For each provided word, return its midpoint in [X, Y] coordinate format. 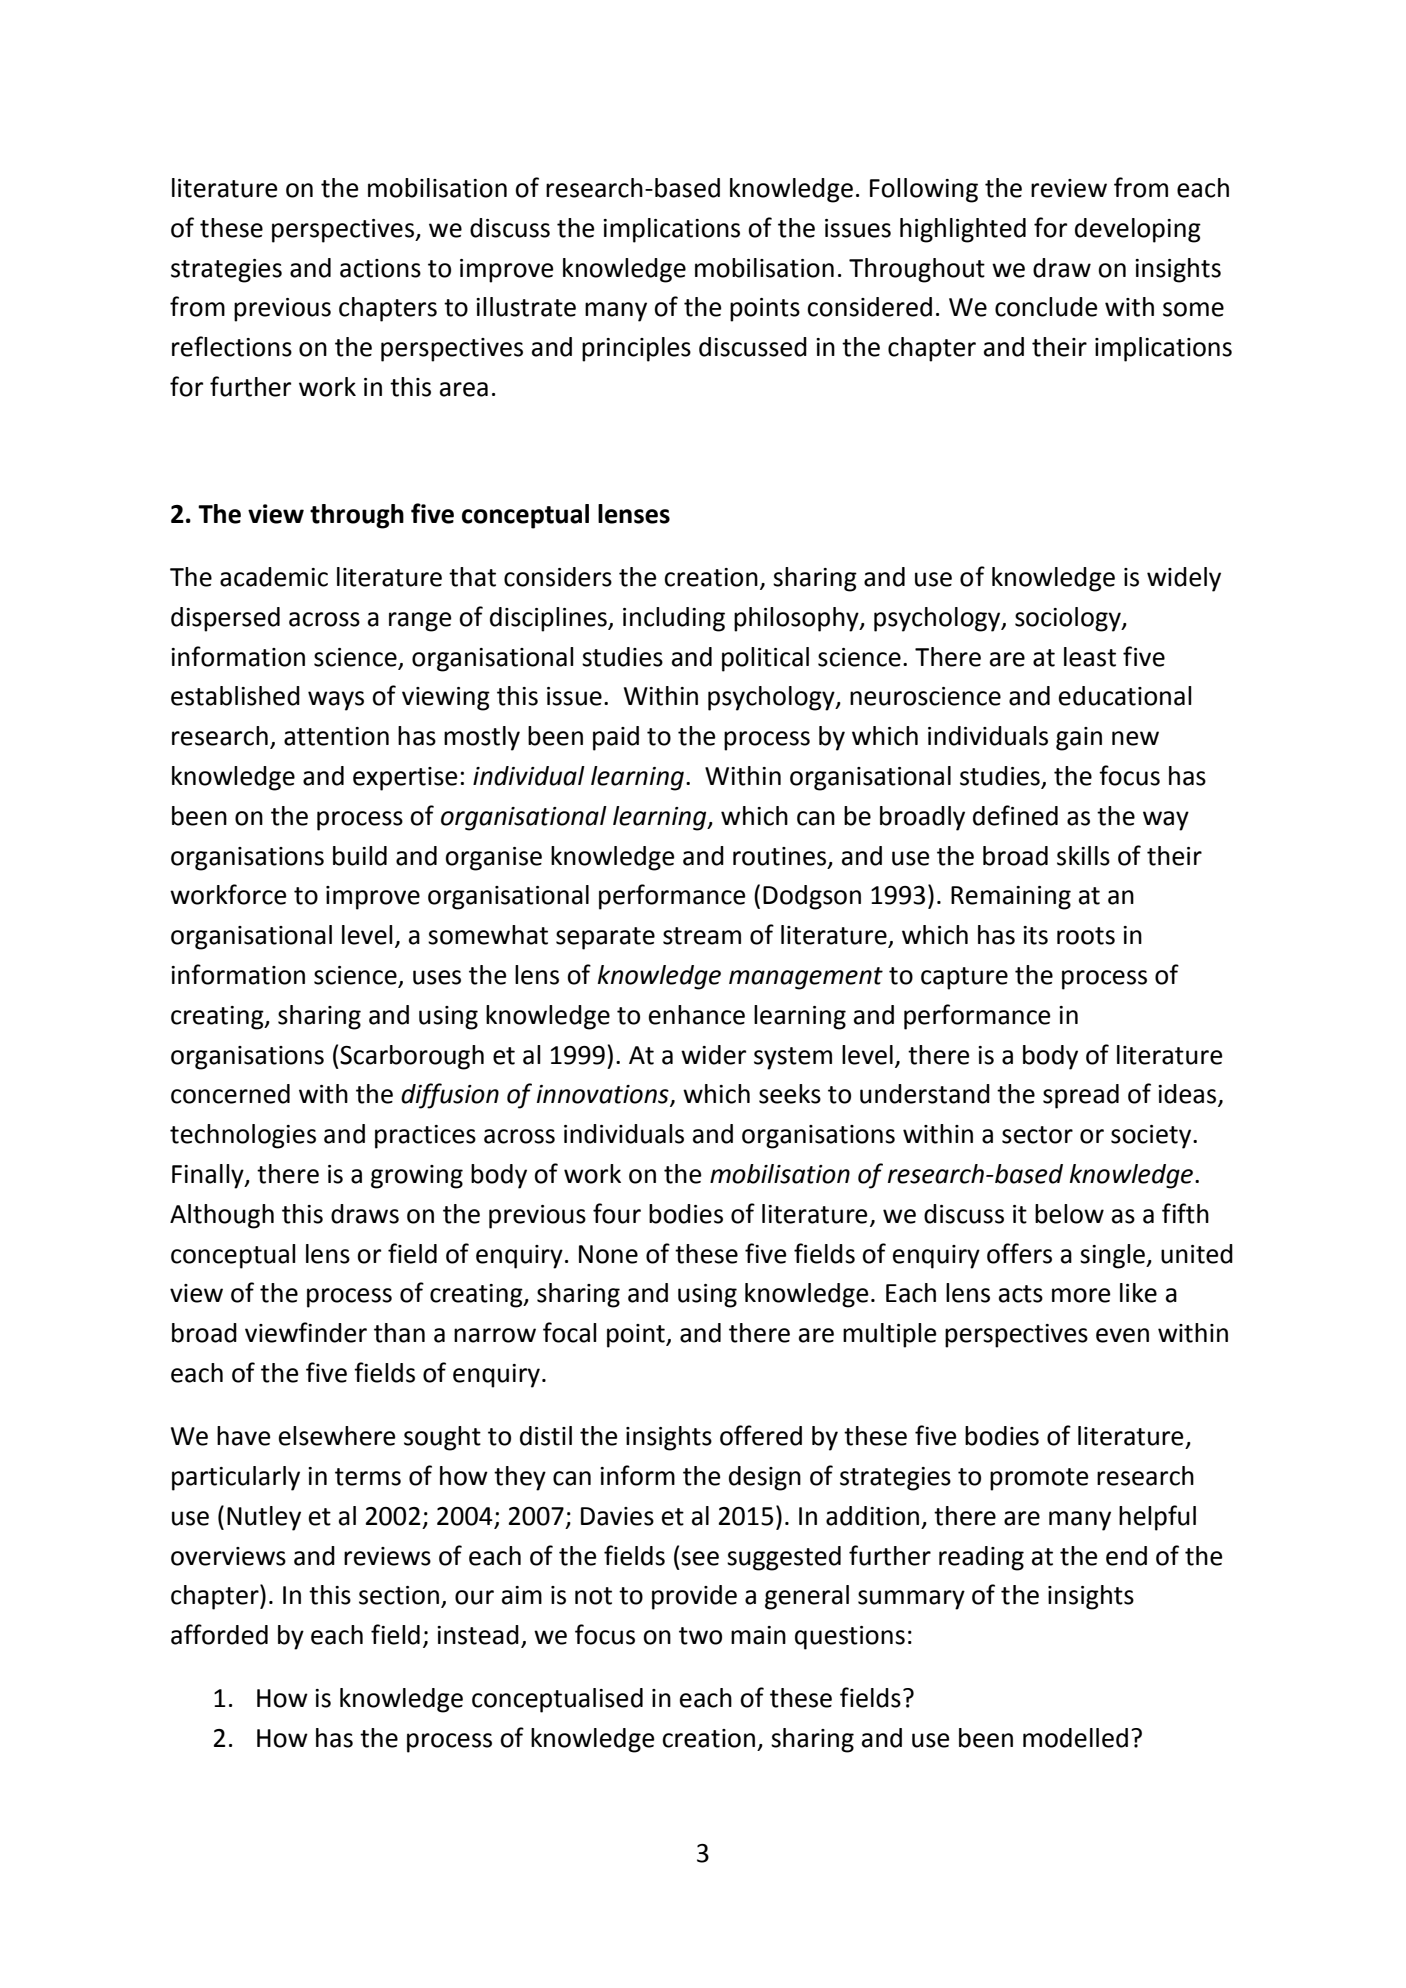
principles [636, 349]
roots [1086, 936]
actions [380, 268]
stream [702, 936]
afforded [219, 1634]
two [700, 1636]
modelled [1075, 1738]
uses [437, 977]
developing [1138, 230]
